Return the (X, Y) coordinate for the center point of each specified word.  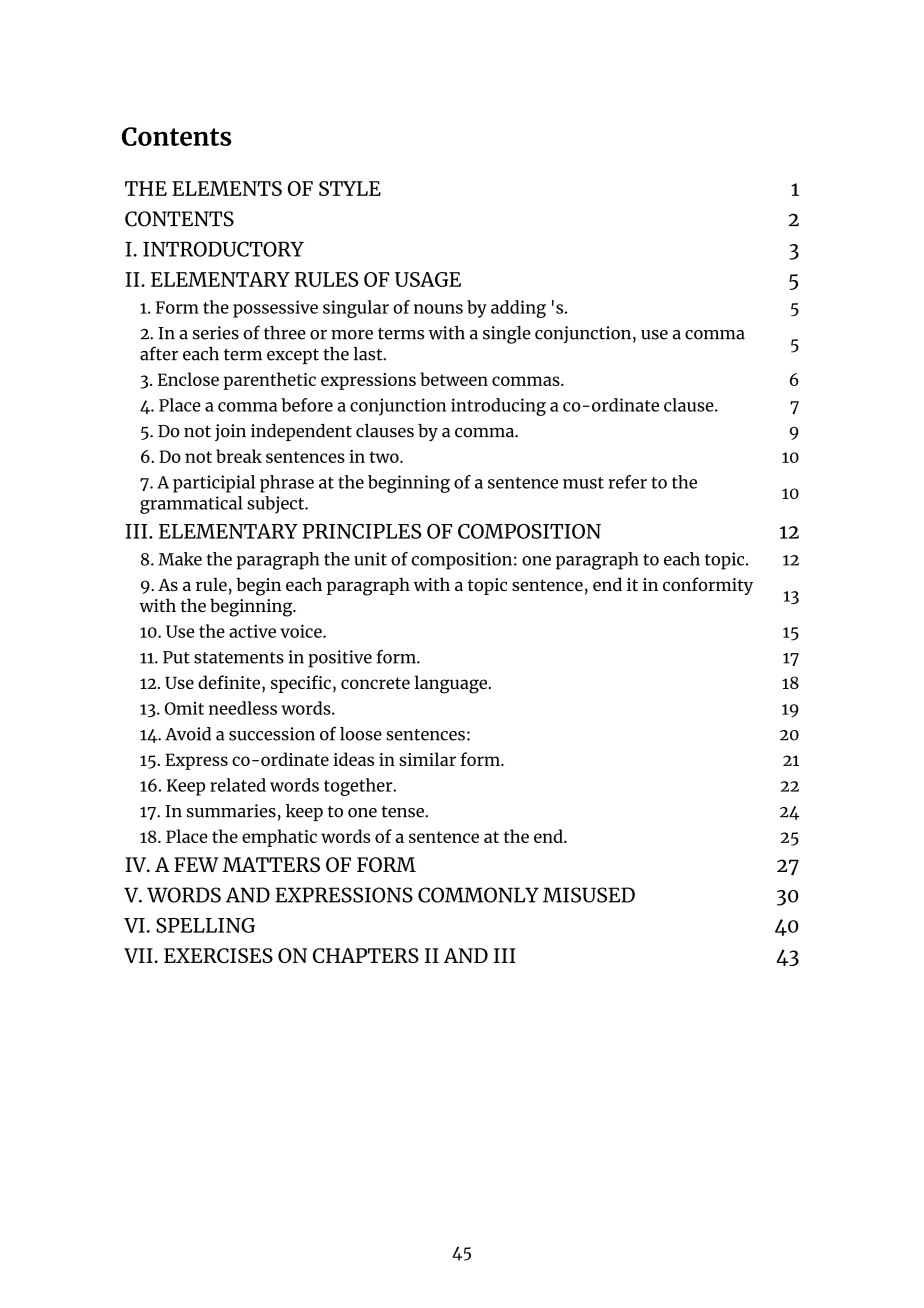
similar (427, 759)
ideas (353, 759)
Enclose (188, 379)
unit (370, 559)
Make (180, 559)
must (583, 483)
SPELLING (205, 925)
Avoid (188, 734)
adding (518, 309)
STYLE (350, 188)
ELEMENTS (227, 188)
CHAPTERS (366, 955)
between (454, 379)
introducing (498, 407)
